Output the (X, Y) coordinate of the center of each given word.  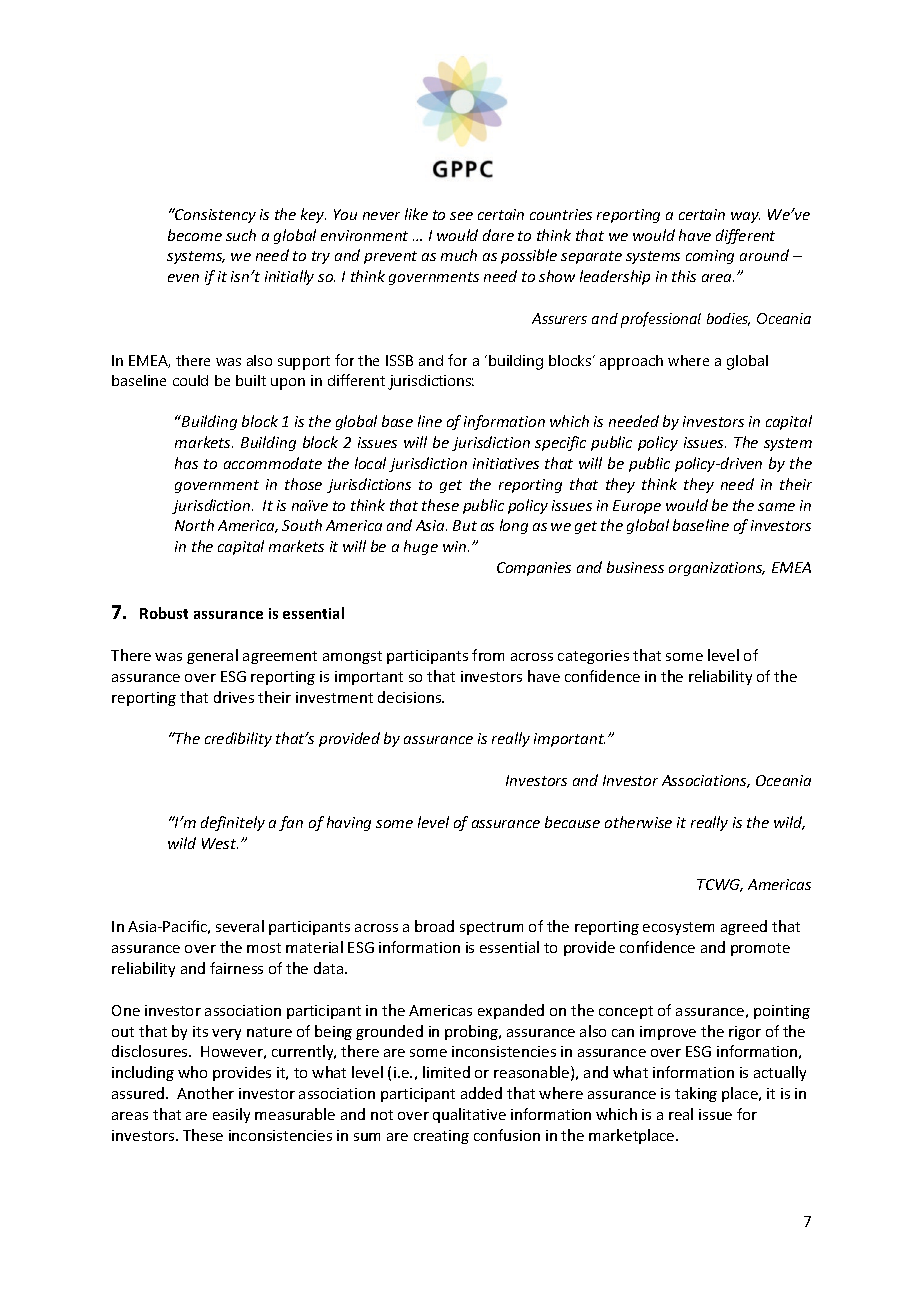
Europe (637, 507)
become (195, 235)
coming (710, 257)
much (459, 255)
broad (434, 926)
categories (593, 657)
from (488, 655)
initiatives (506, 463)
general (212, 656)
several (240, 926)
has (186, 463)
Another (205, 1093)
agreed (744, 927)
